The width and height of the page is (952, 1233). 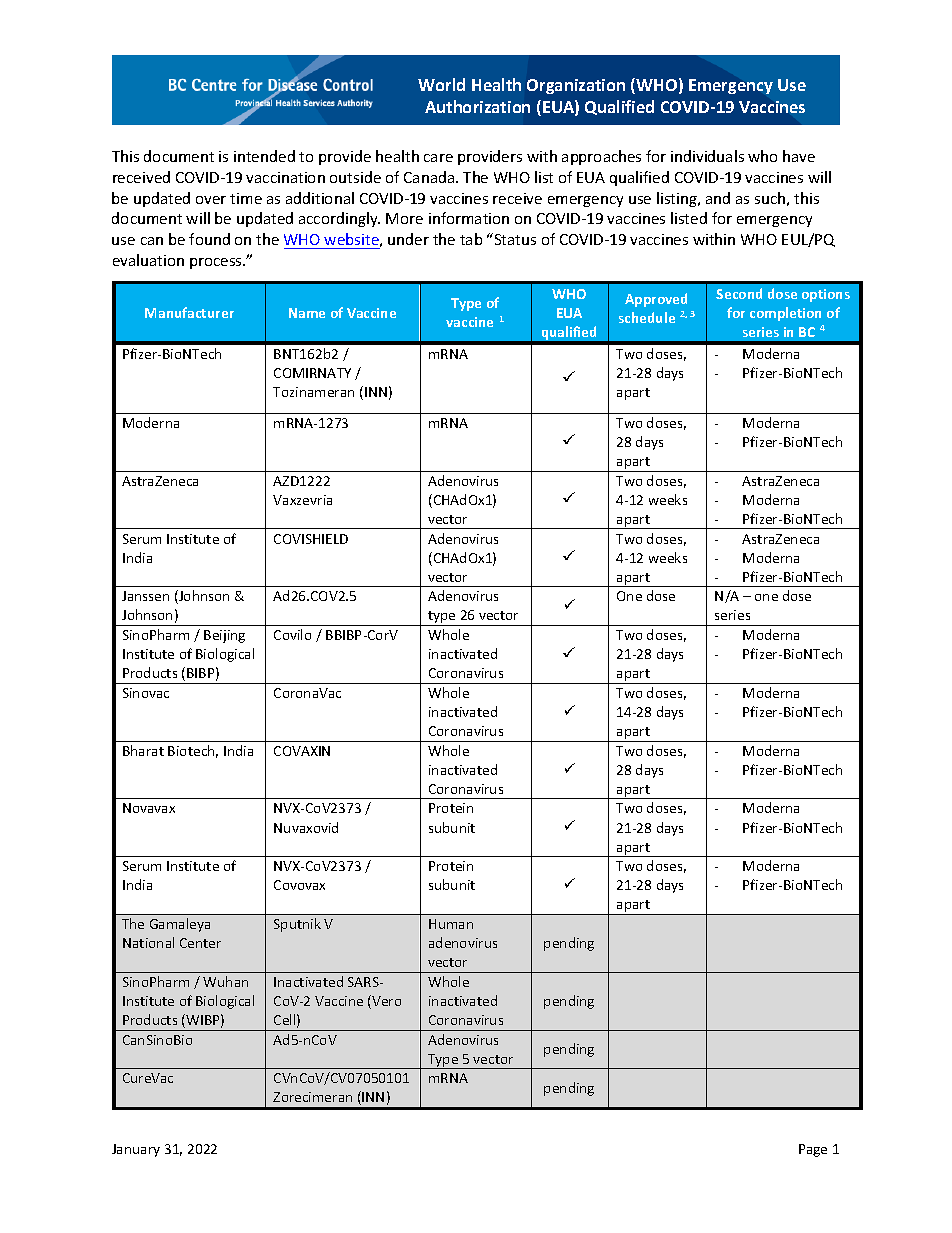 I want to click on Sputnik, so click(x=297, y=925).
